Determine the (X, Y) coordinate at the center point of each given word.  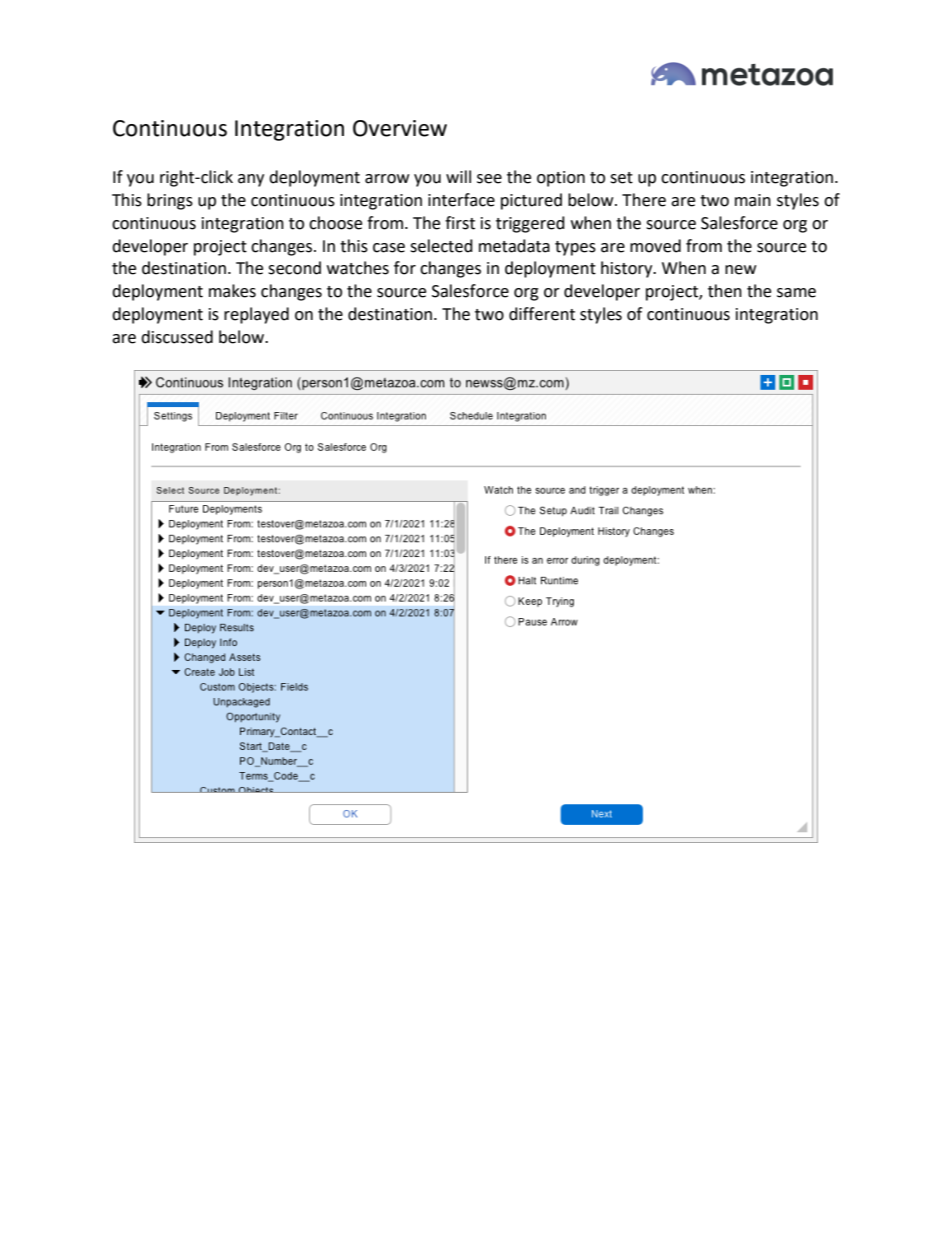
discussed (177, 337)
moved (655, 246)
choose (335, 223)
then (725, 291)
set (621, 178)
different (542, 314)
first (460, 223)
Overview (400, 128)
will (458, 176)
